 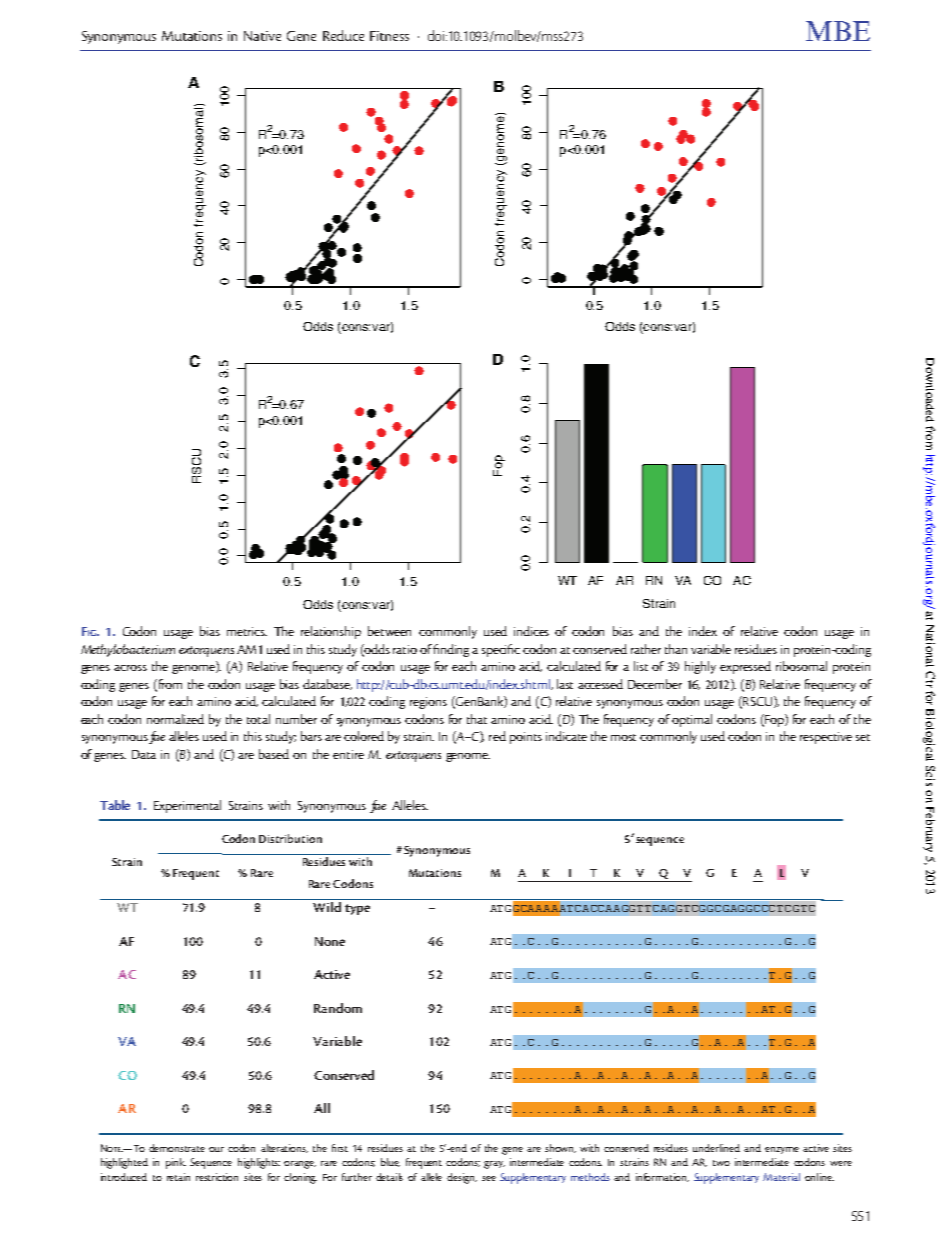 I want to click on Reduce, so click(x=343, y=35).
